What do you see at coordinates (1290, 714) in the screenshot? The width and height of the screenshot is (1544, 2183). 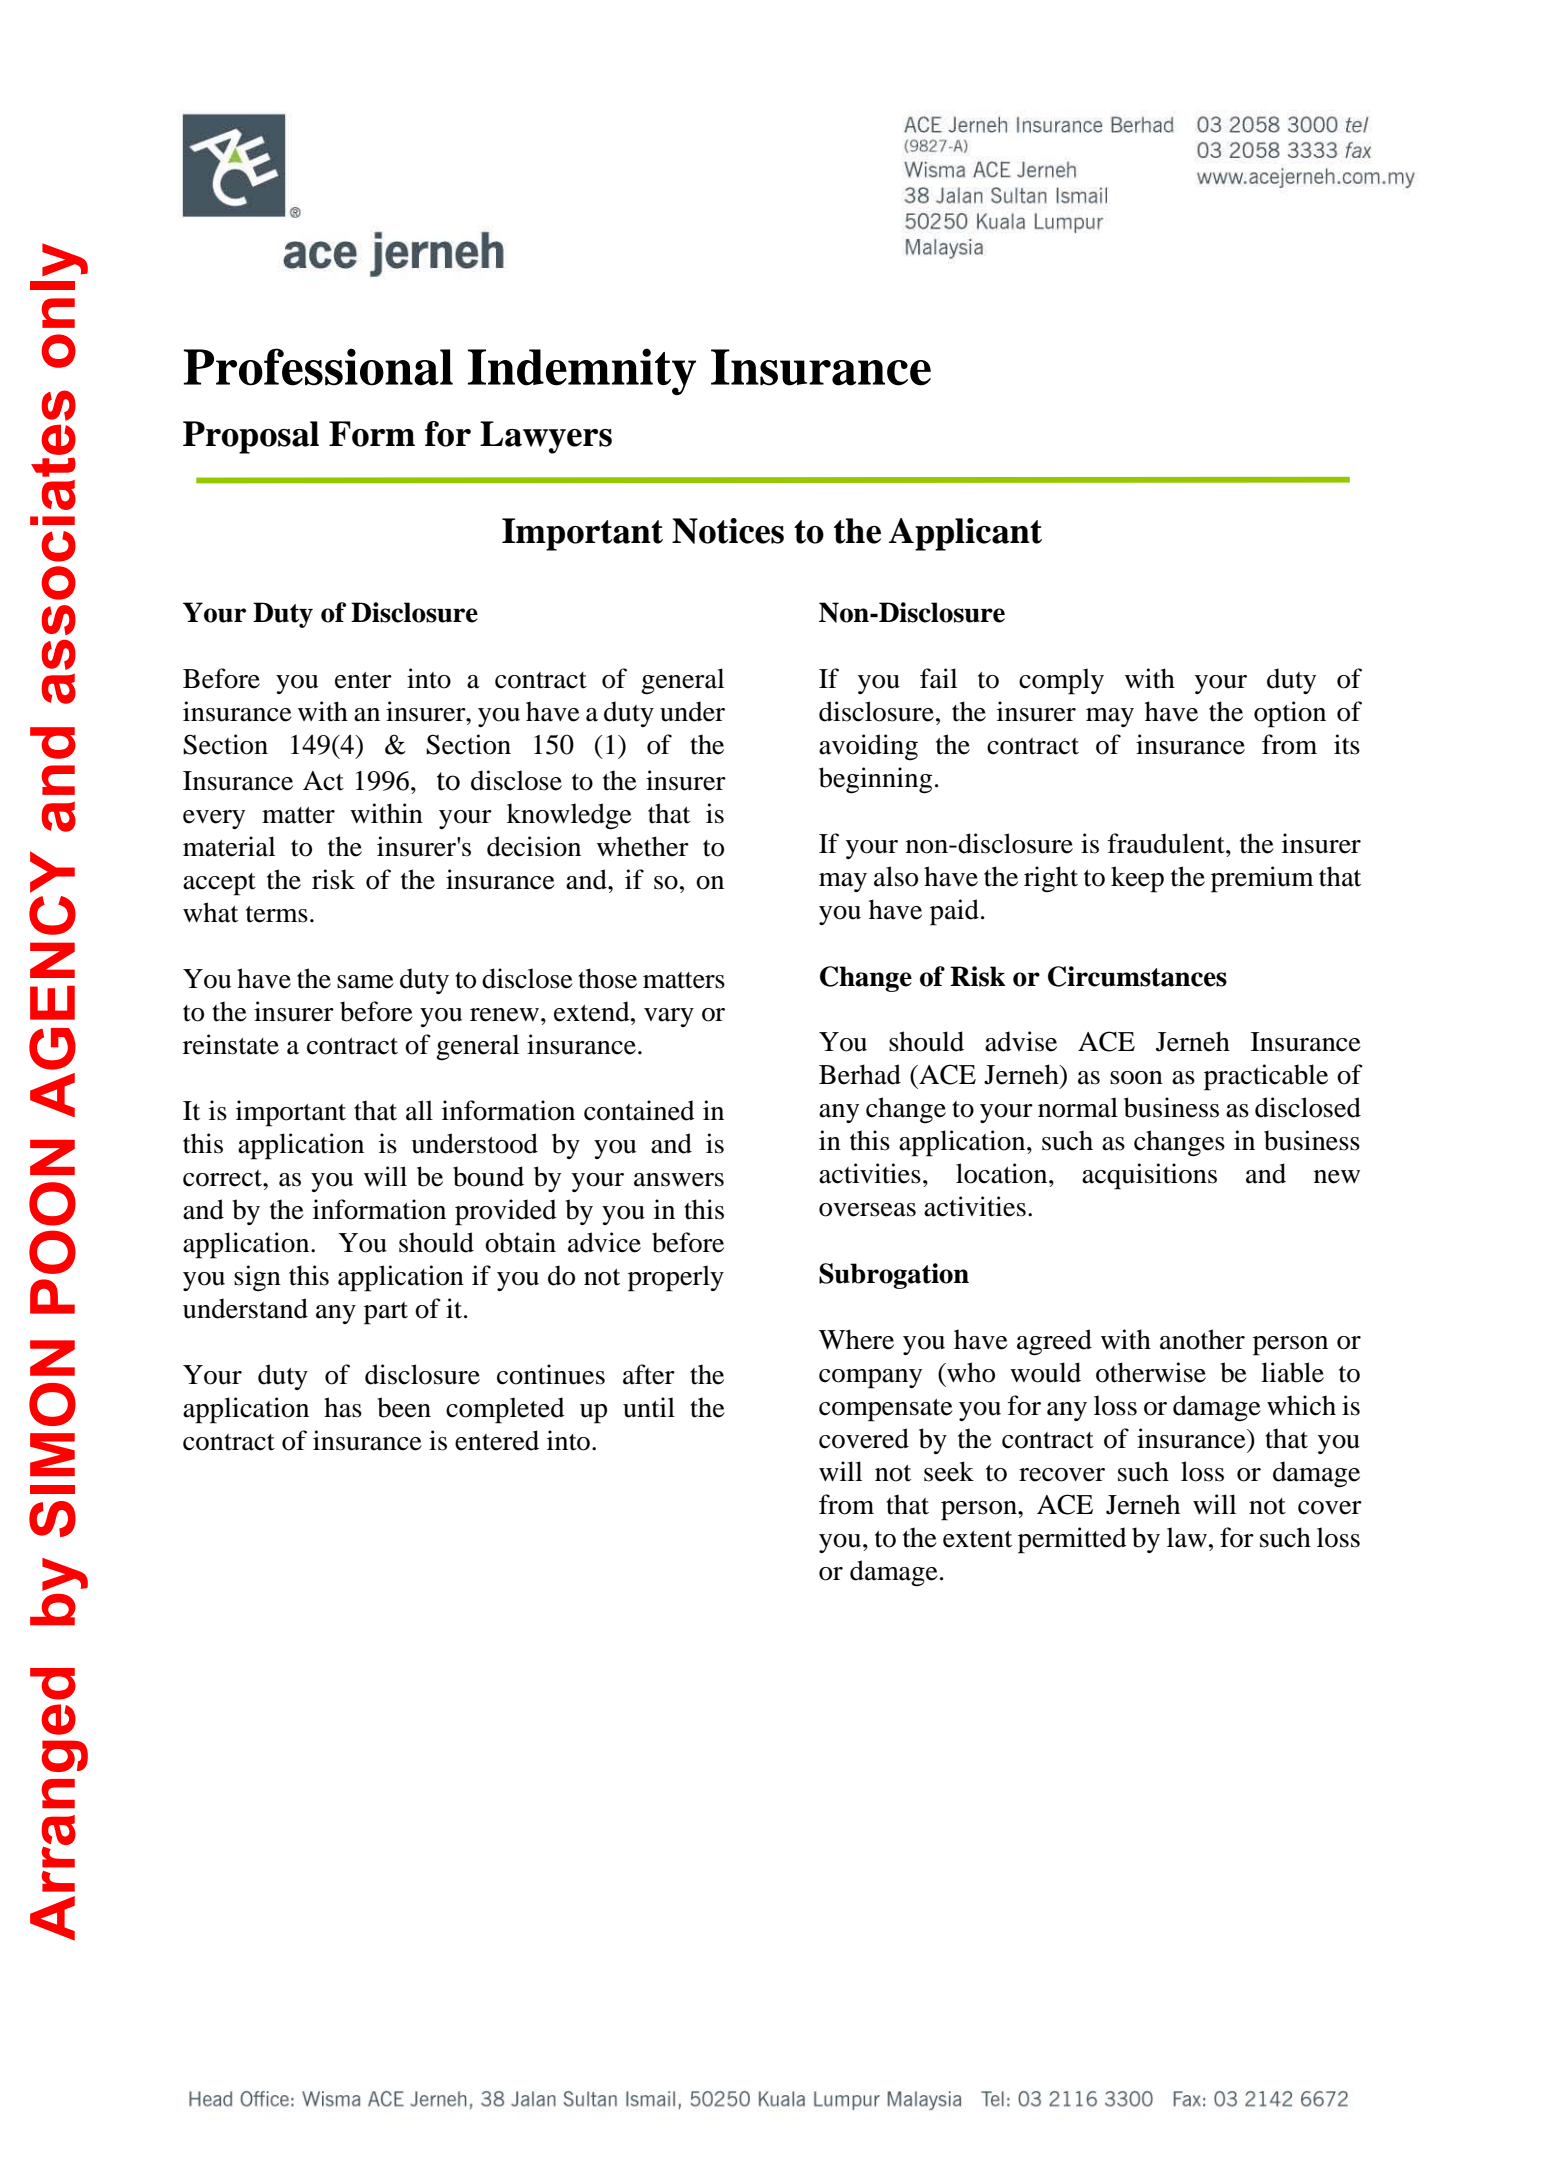 I see `option` at bounding box center [1290, 714].
